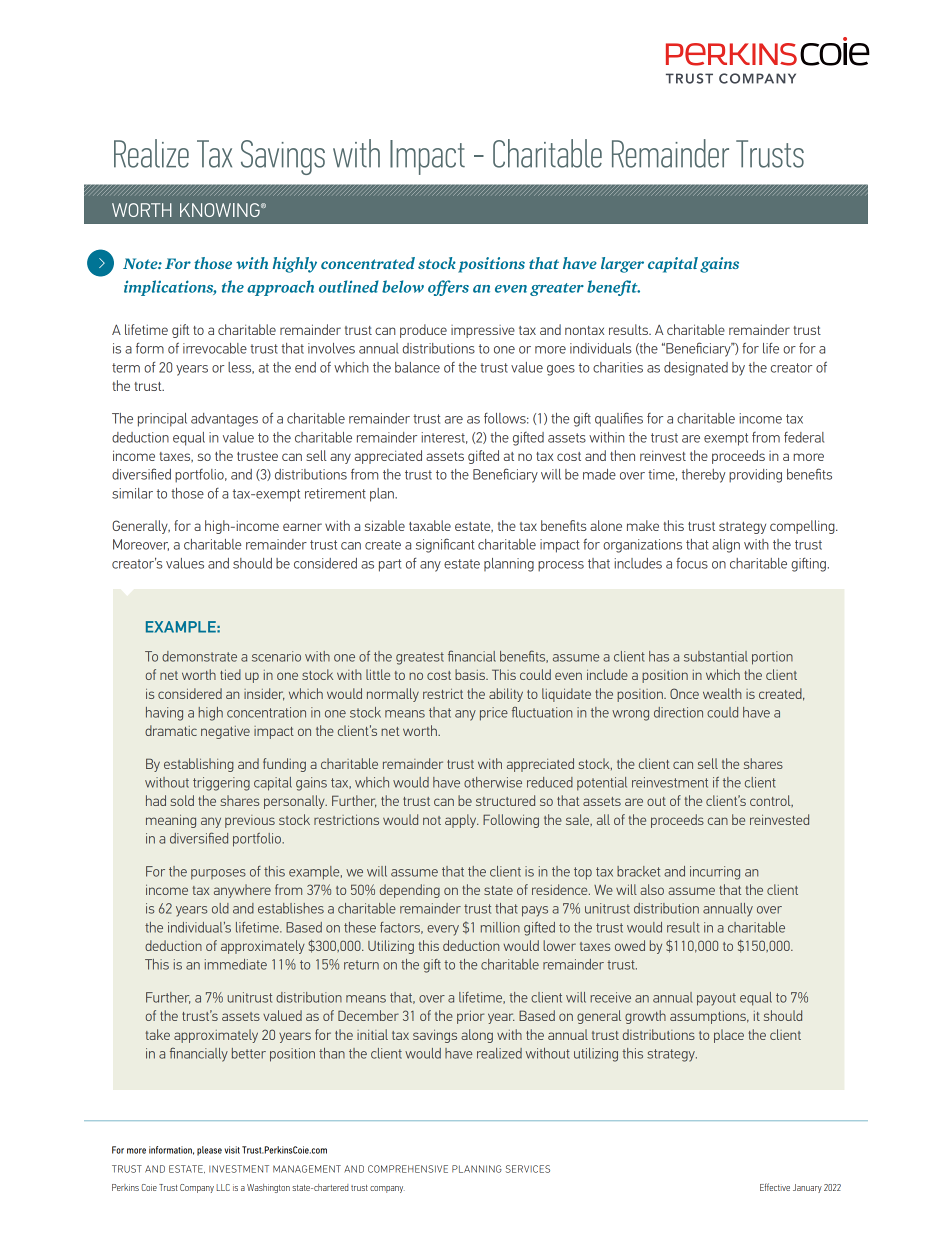  I want to click on wealth, so click(722, 693).
